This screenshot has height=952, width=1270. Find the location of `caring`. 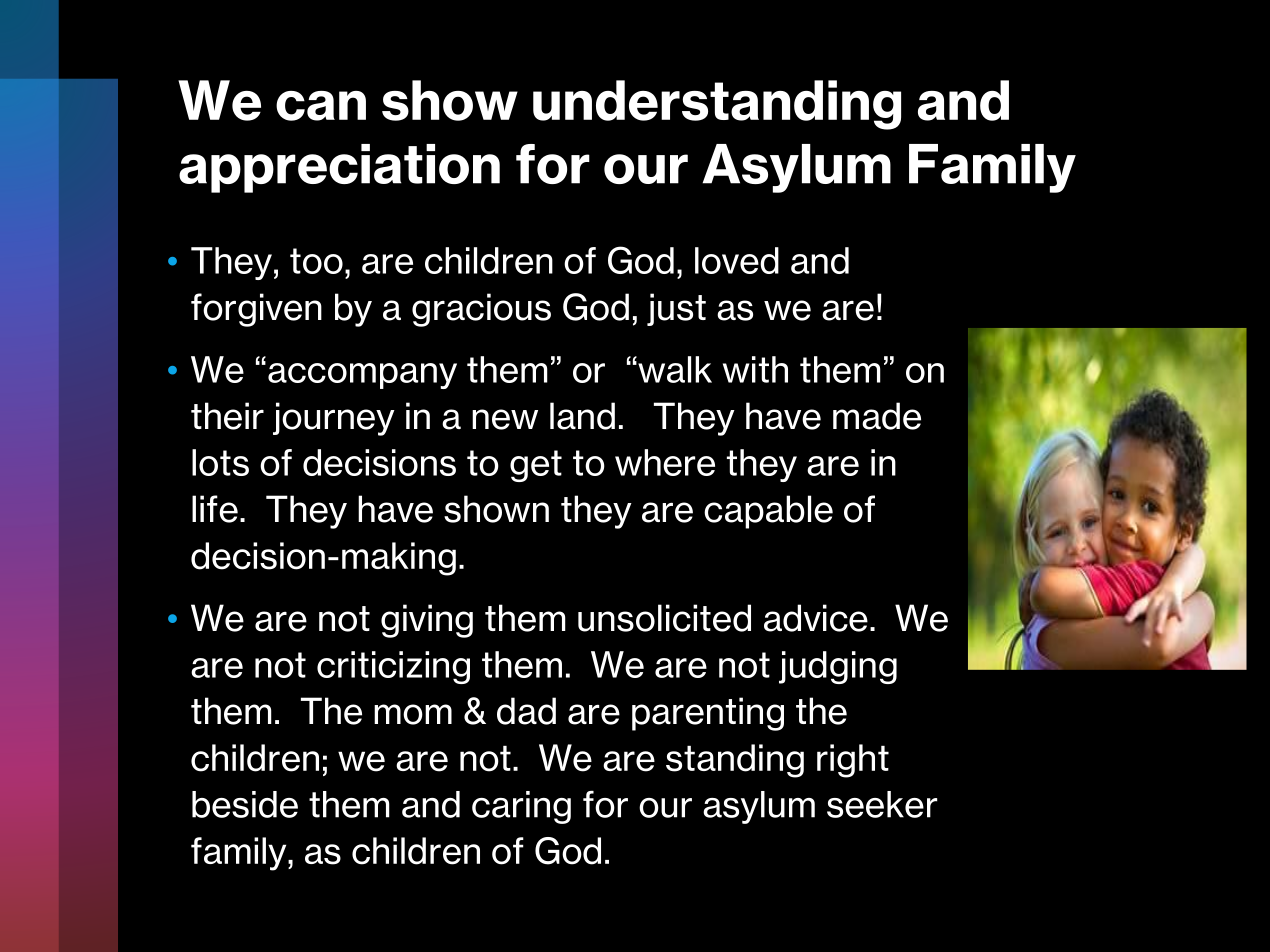

caring is located at coordinates (521, 807).
